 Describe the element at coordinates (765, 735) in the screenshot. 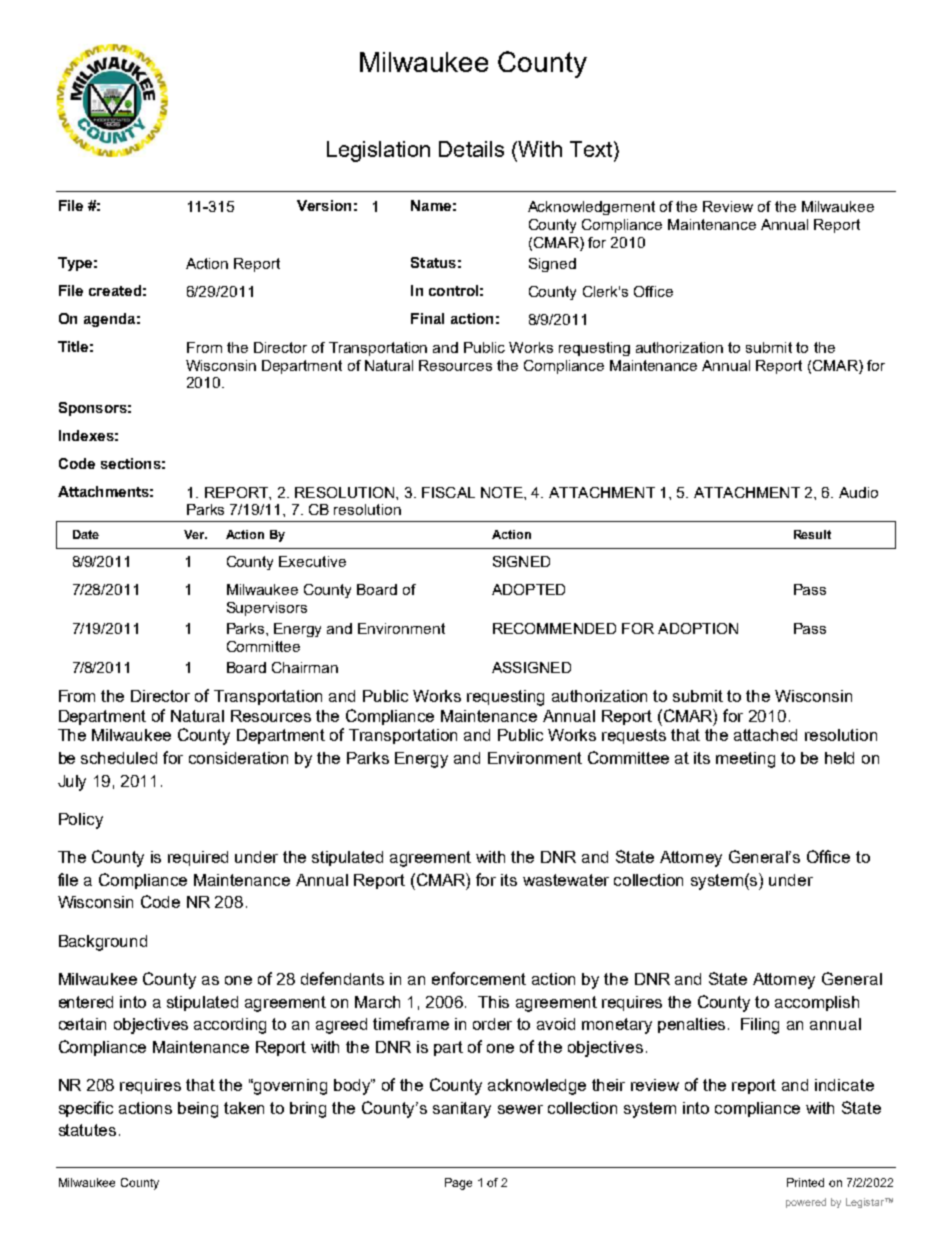

I see `attached` at that location.
